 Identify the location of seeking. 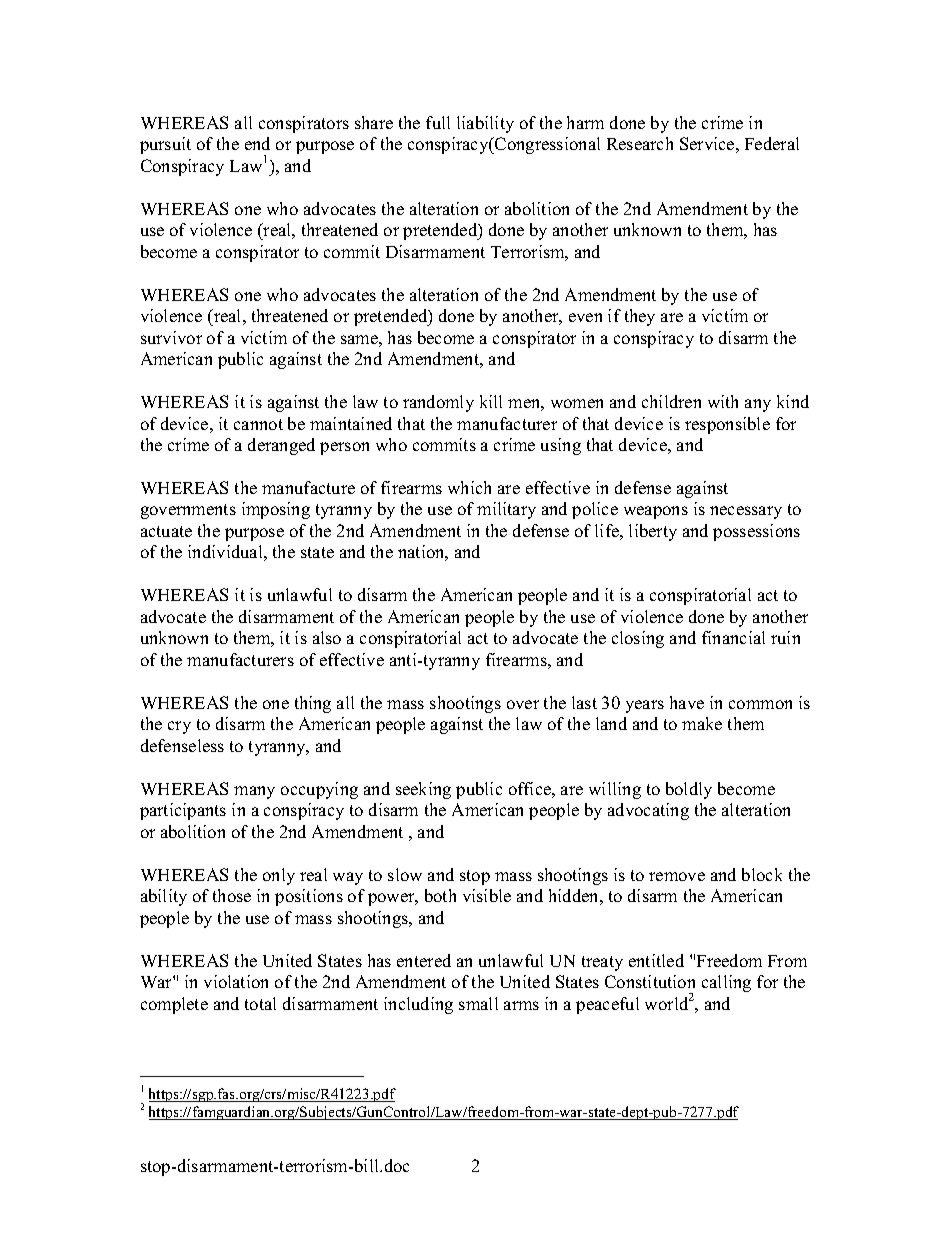
(423, 790).
